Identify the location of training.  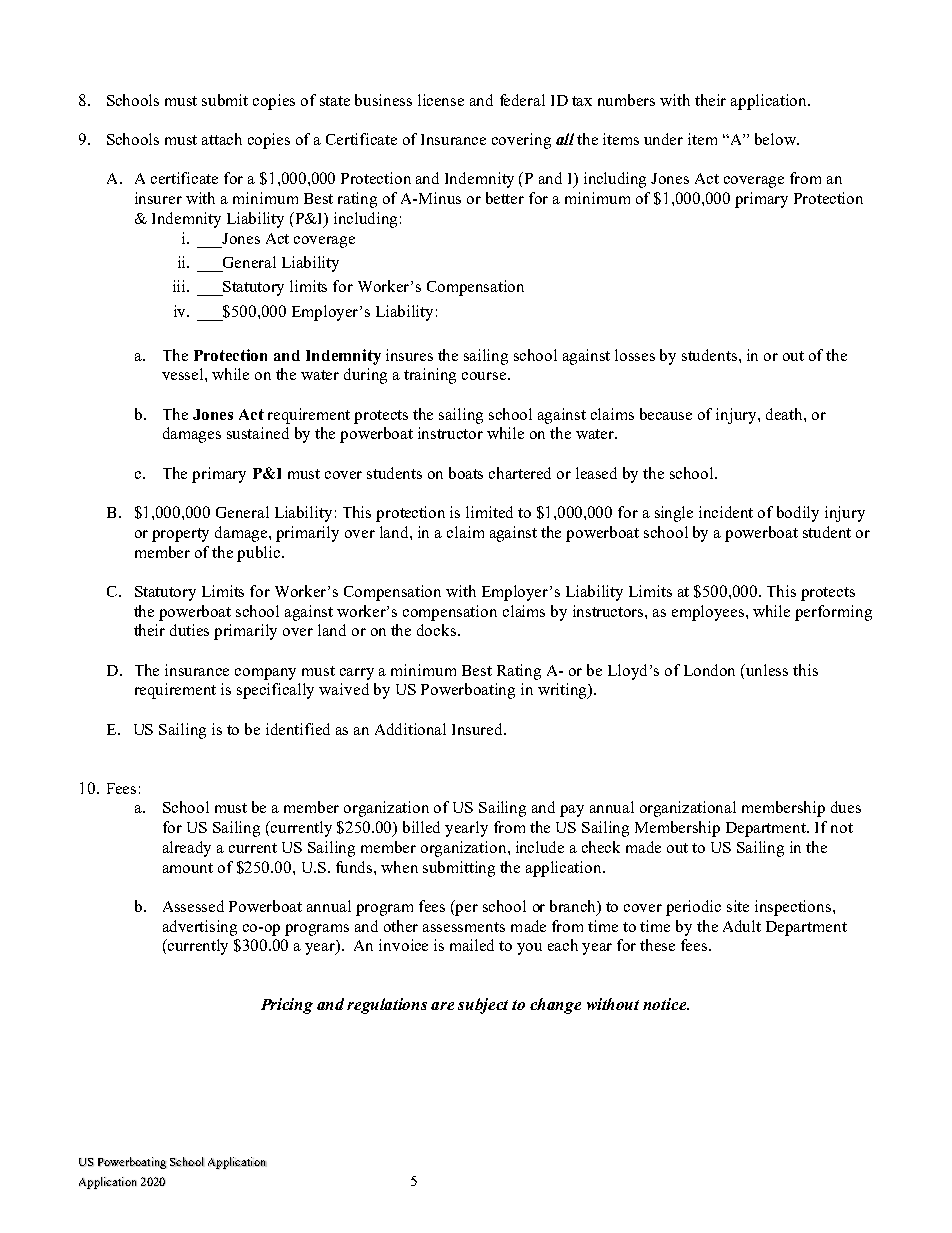
(430, 376).
